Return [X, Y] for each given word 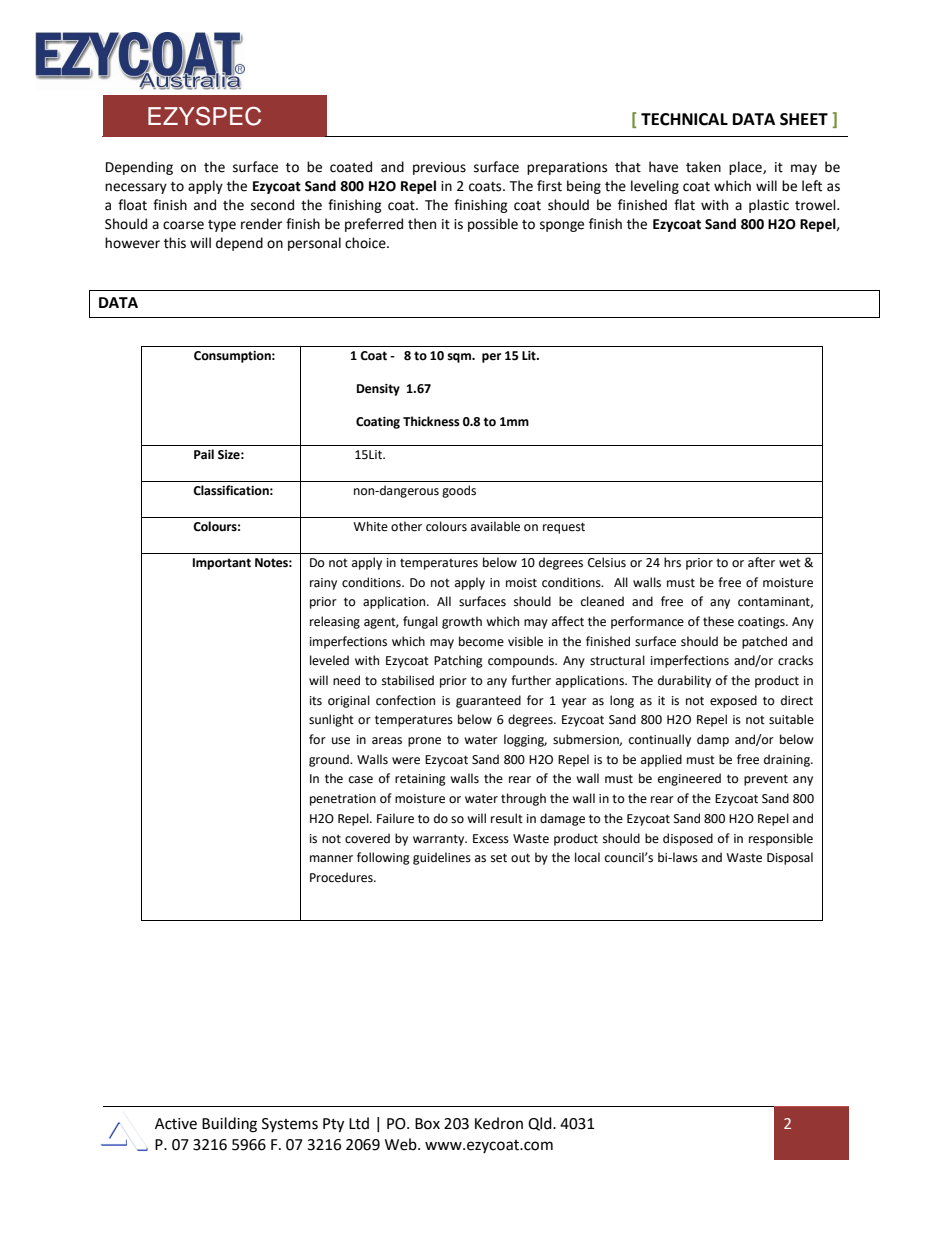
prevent [766, 780]
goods [459, 491]
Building [229, 1125]
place [746, 168]
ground [330, 760]
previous [439, 168]
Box [427, 1124]
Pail [204, 454]
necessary [136, 188]
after [761, 562]
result [507, 818]
